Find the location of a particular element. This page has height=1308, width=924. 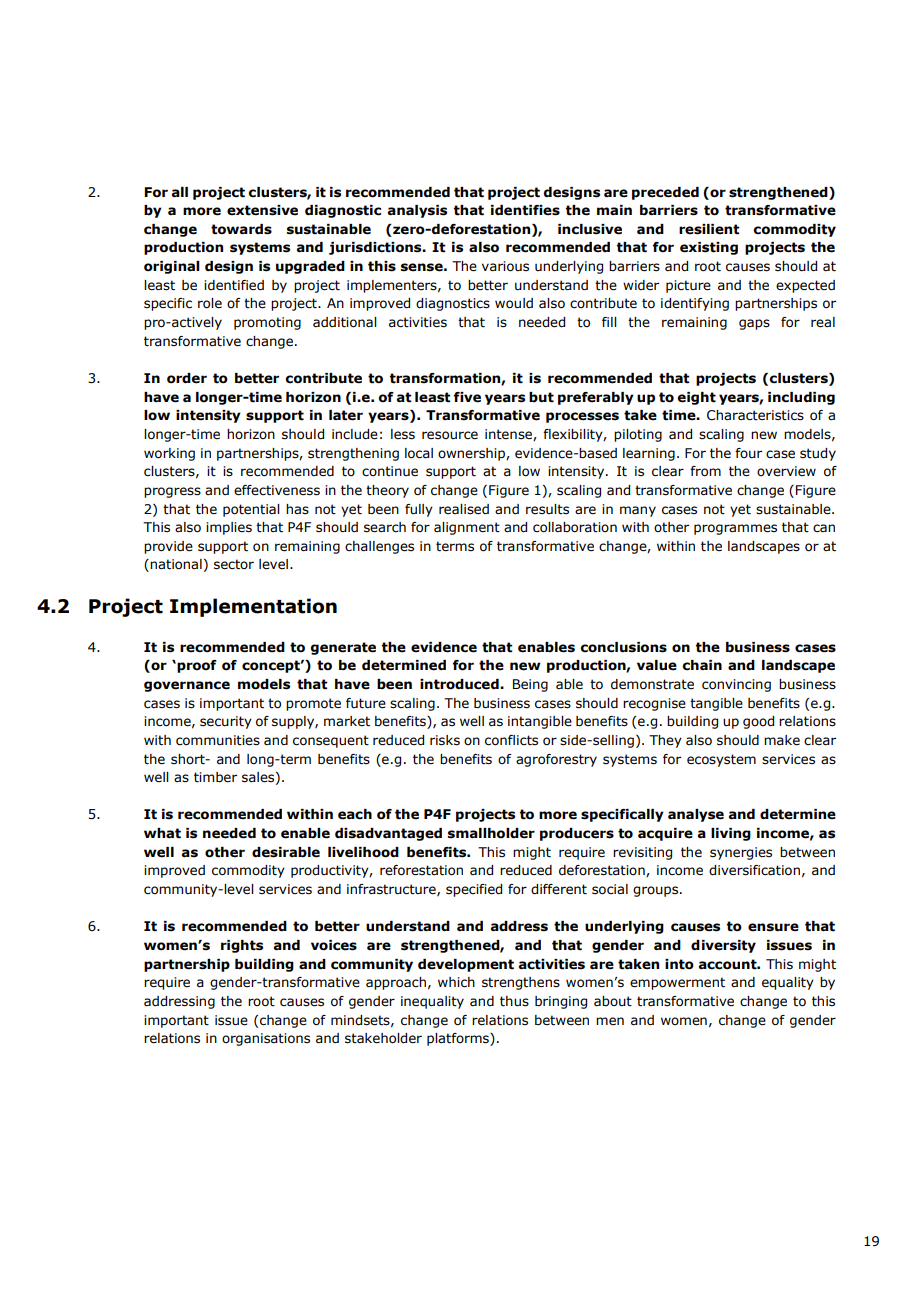

living is located at coordinates (731, 834).
